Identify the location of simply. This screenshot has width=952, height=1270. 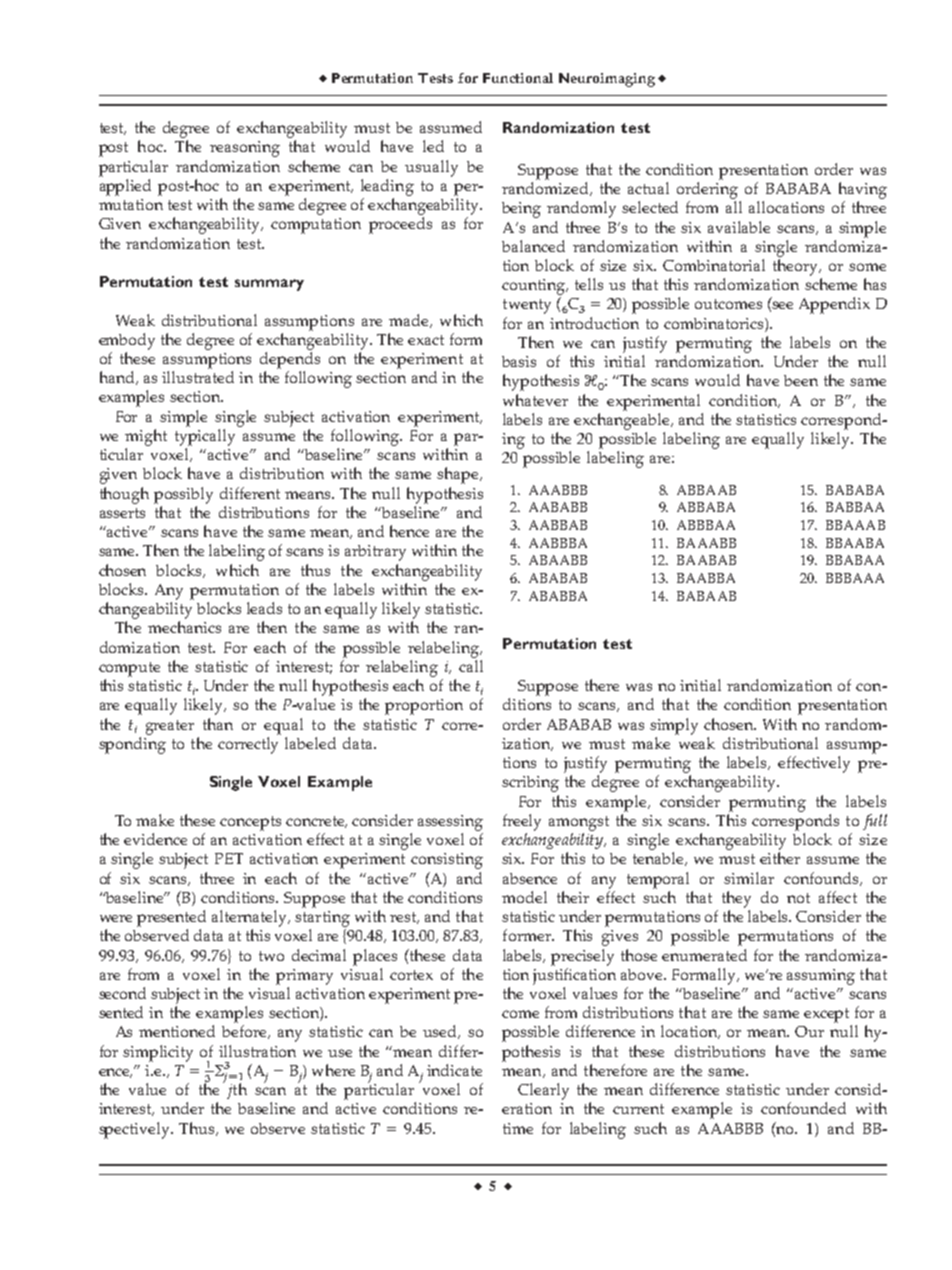
(674, 726).
